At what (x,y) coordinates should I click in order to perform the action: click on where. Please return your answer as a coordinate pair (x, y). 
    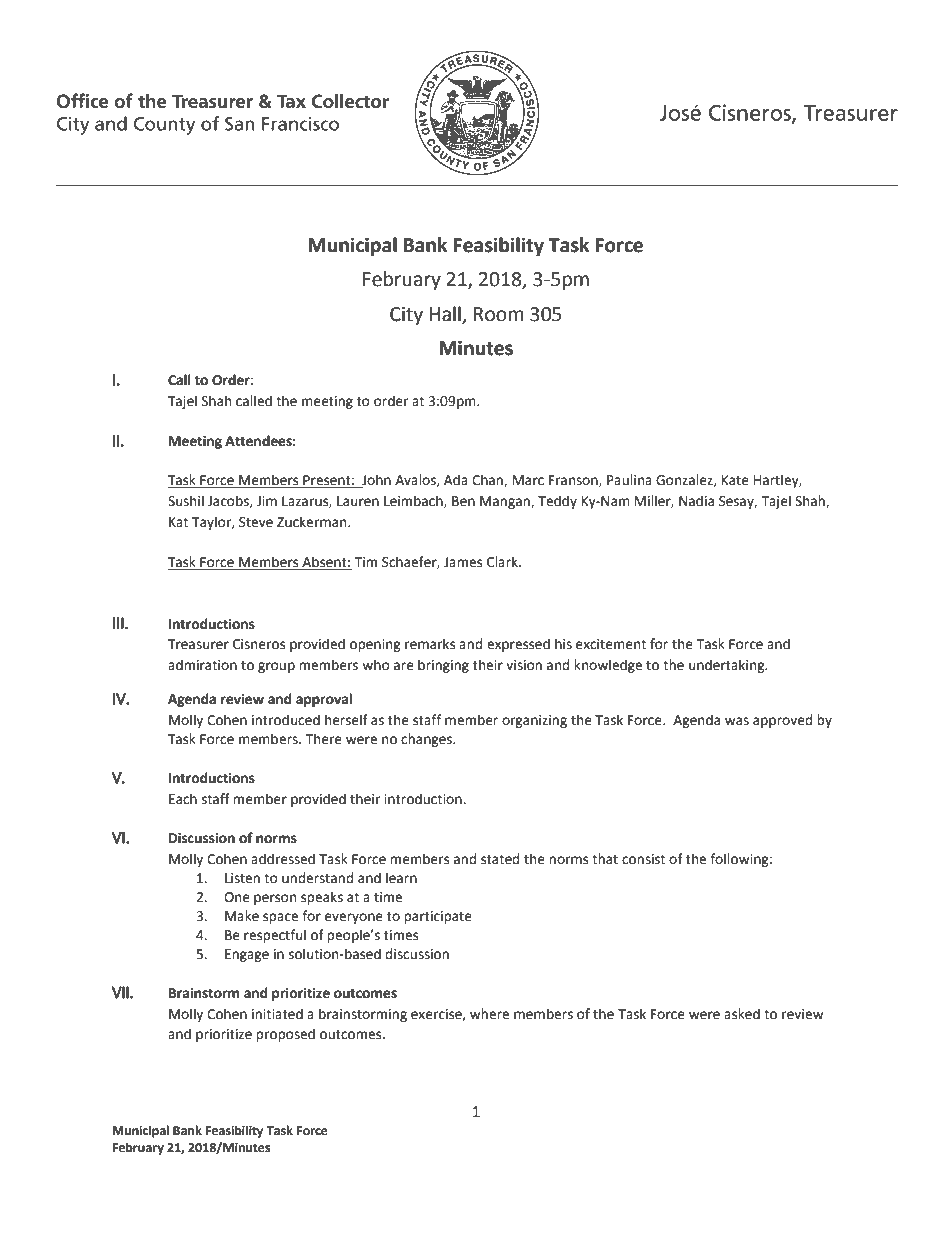
    Looking at the image, I should click on (489, 1014).
